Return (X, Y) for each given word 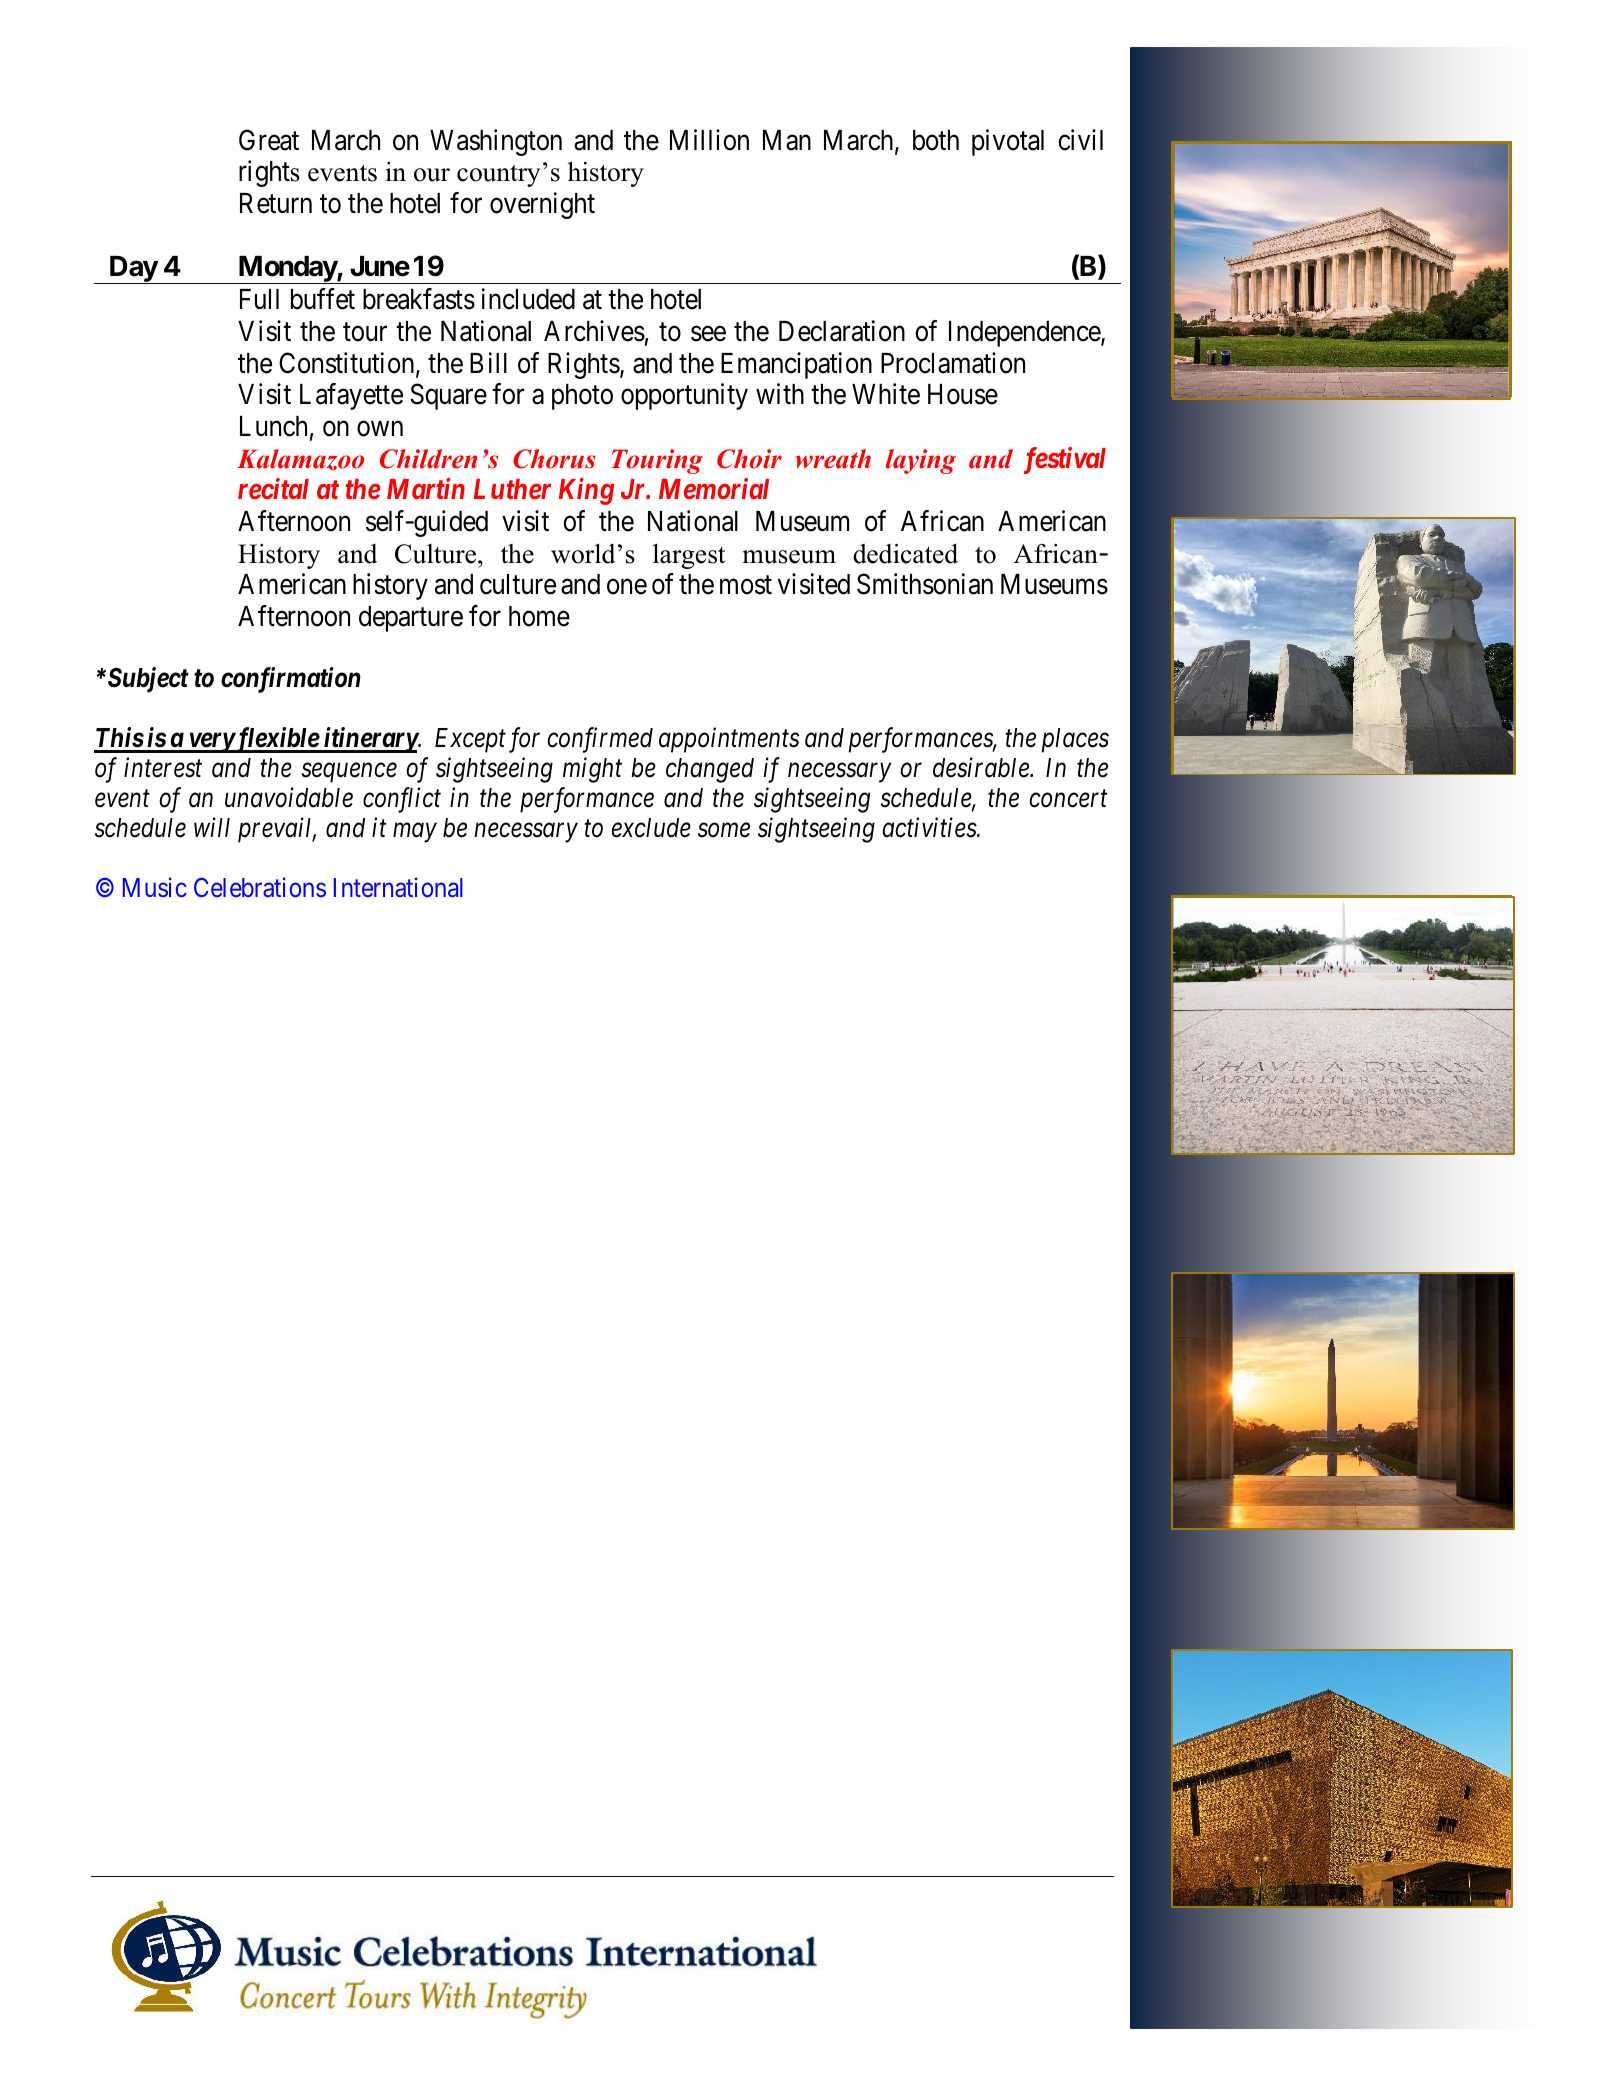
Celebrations (260, 888)
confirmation (291, 680)
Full (259, 299)
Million (709, 140)
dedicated (905, 554)
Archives (594, 331)
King (586, 491)
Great (269, 140)
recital (273, 488)
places (1075, 740)
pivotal (1008, 142)
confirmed (600, 740)
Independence (1025, 334)
